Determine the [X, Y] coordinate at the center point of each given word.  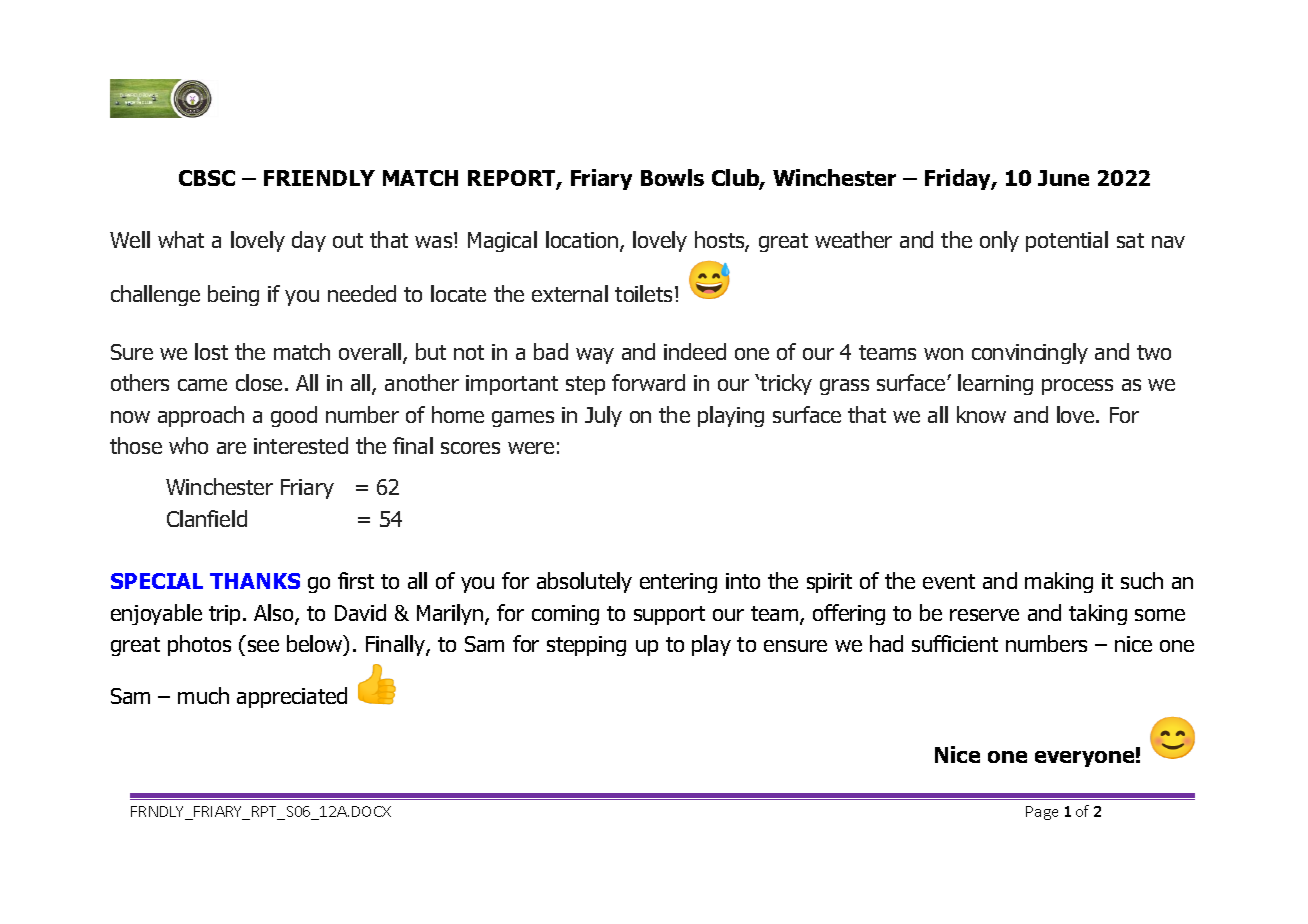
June [1063, 178]
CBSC [207, 178]
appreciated [292, 697]
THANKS [255, 581]
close [259, 382]
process [1077, 387]
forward [648, 382]
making [1059, 582]
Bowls [672, 177]
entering [678, 583]
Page [1042, 813]
